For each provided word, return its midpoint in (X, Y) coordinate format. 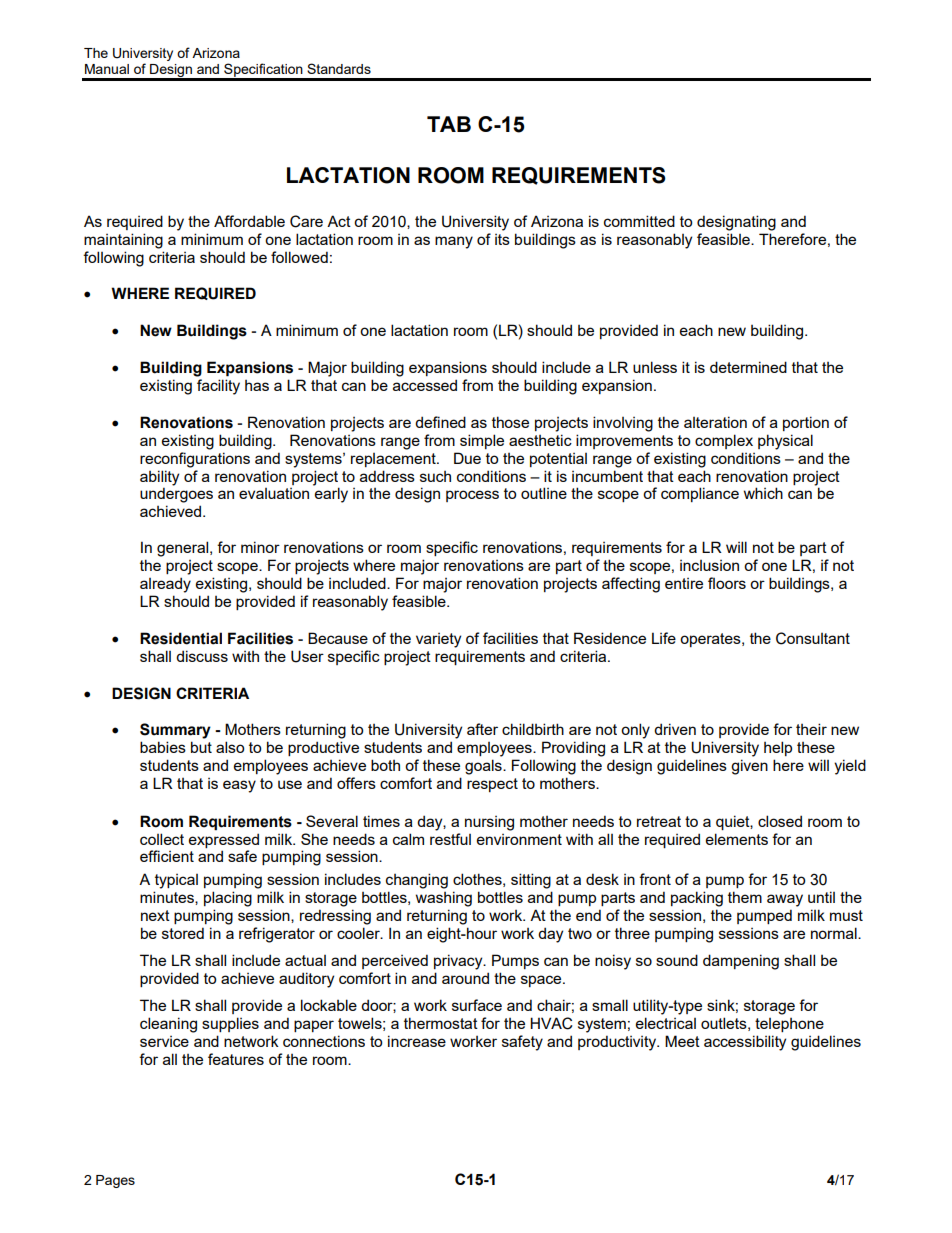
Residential (181, 638)
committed (639, 221)
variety (438, 640)
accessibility (745, 1043)
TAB (449, 124)
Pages (115, 1181)
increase (417, 1041)
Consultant (813, 638)
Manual (107, 69)
